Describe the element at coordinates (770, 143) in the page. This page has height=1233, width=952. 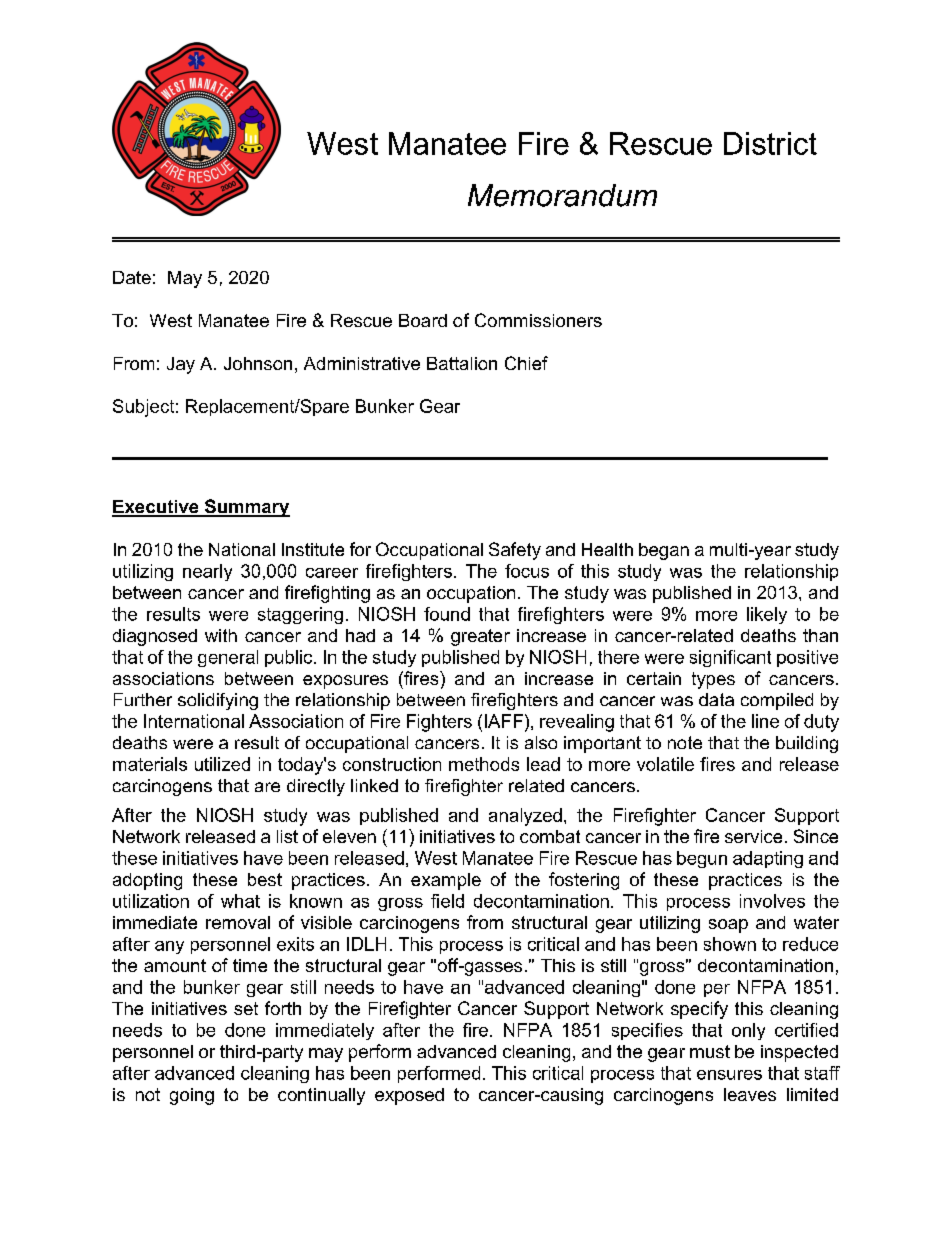
I see `District` at that location.
